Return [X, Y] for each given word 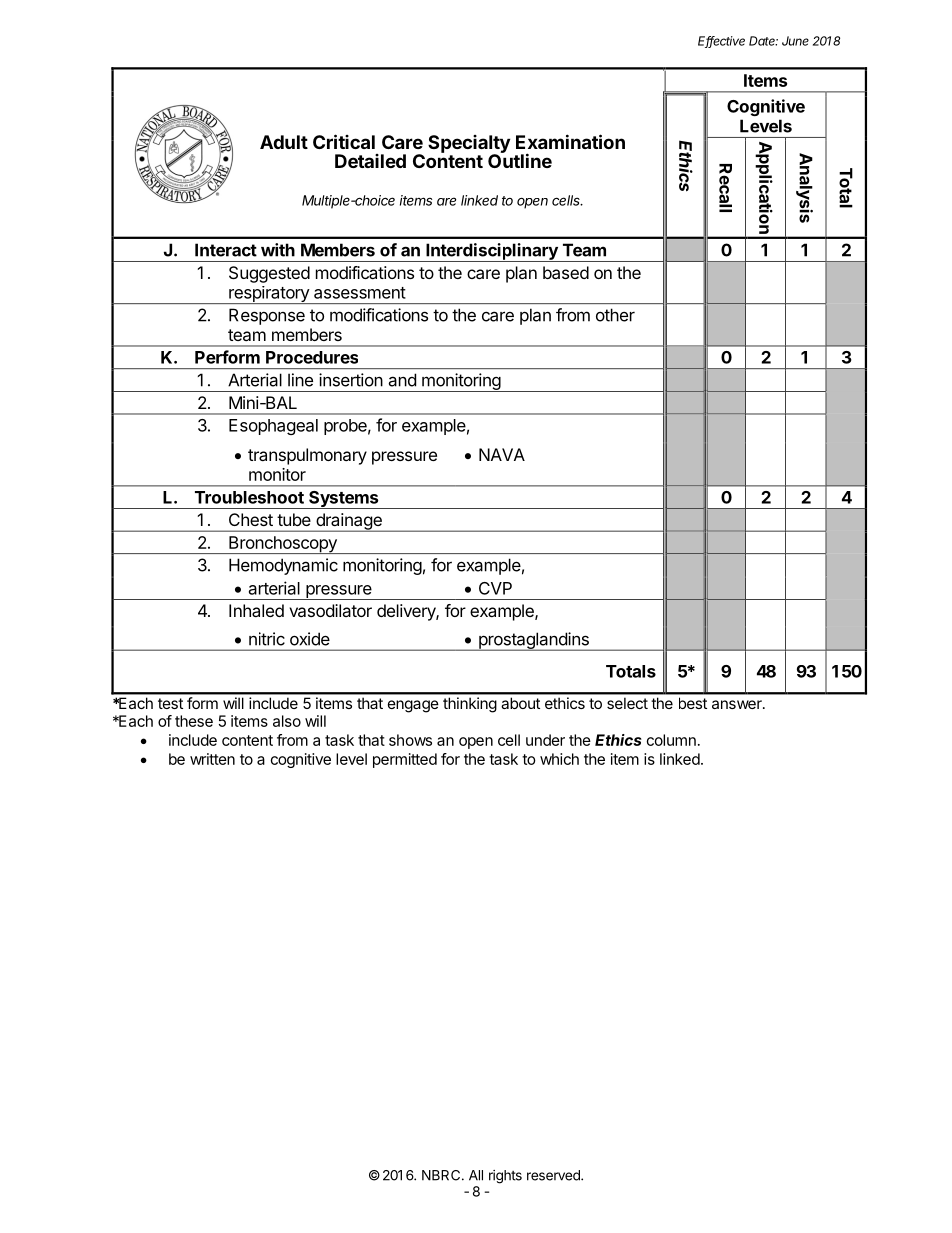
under [545, 740]
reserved [554, 1175]
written [212, 759]
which [559, 759]
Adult [284, 142]
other [615, 315]
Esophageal [273, 427]
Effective [721, 42]
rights [505, 1177]
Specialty [469, 145]
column [671, 740]
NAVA [502, 454]
